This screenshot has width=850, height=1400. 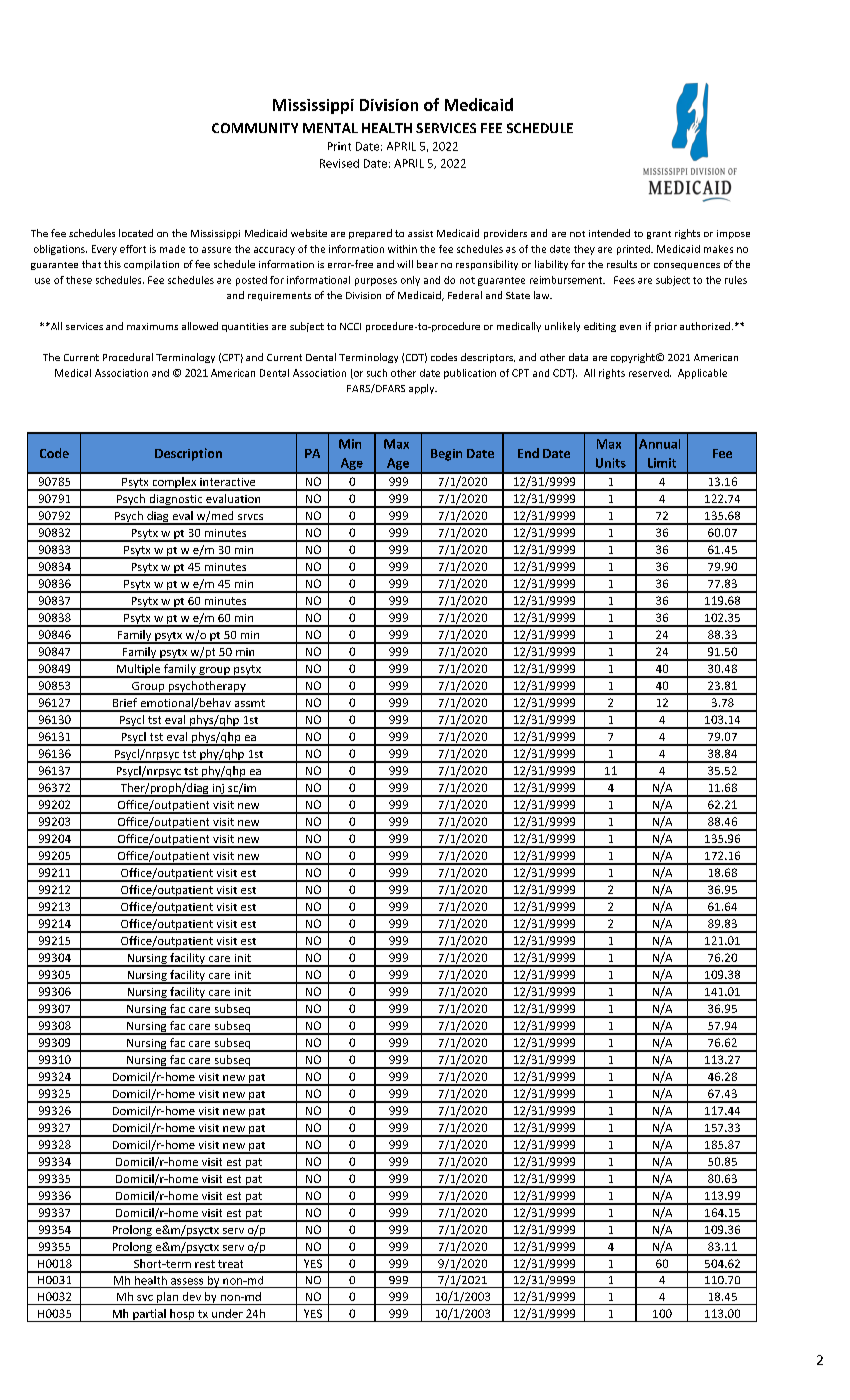 I want to click on dev, so click(x=192, y=1296).
